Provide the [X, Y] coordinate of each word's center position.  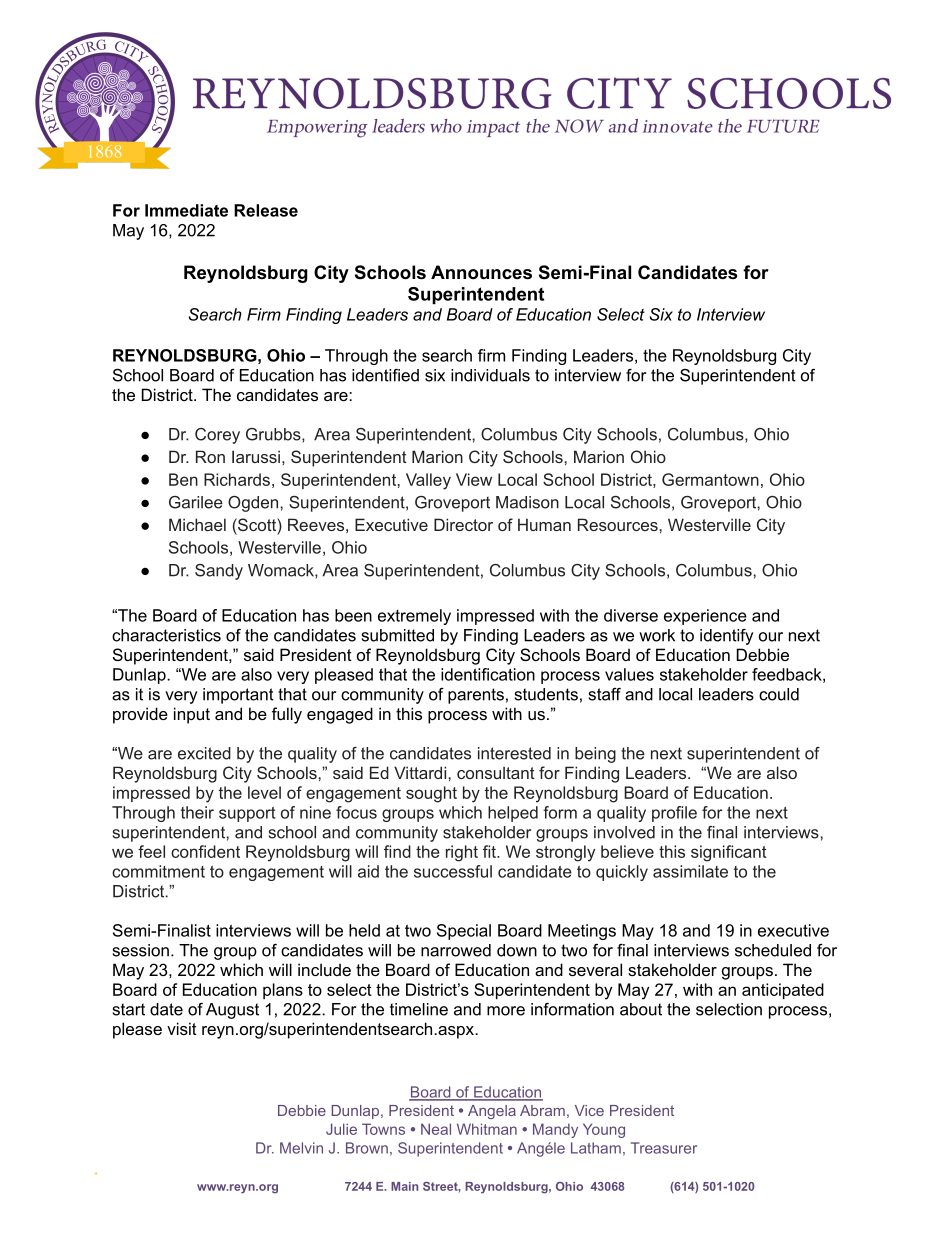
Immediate [186, 210]
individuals [490, 375]
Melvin [301, 1148]
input [192, 715]
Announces [481, 272]
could [779, 694]
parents [476, 696]
